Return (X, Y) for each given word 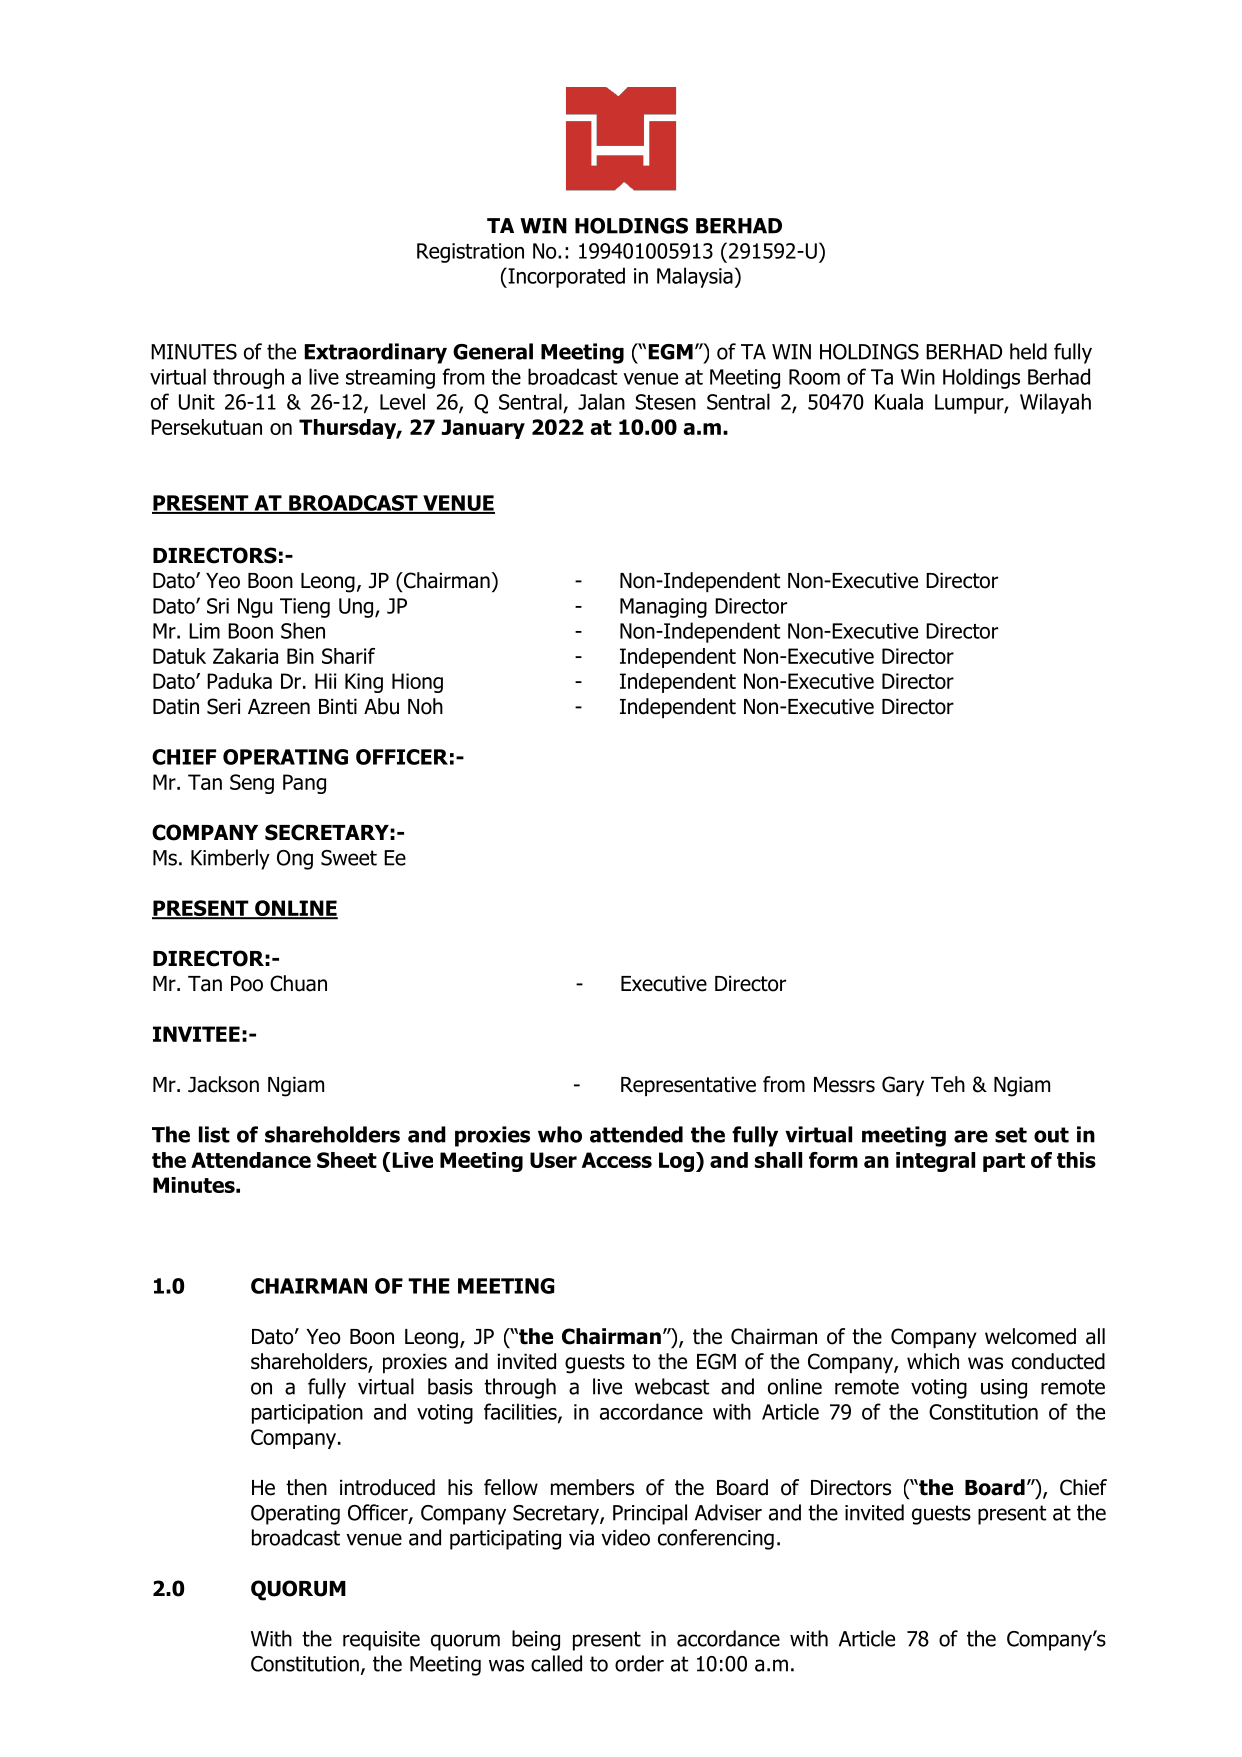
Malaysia (695, 277)
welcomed (1030, 1336)
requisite (381, 1641)
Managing (663, 608)
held (1028, 351)
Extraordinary (376, 353)
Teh (948, 1084)
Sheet (347, 1160)
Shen (303, 630)
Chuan (298, 983)
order (639, 1663)
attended (636, 1134)
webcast (672, 1386)
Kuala (899, 401)
